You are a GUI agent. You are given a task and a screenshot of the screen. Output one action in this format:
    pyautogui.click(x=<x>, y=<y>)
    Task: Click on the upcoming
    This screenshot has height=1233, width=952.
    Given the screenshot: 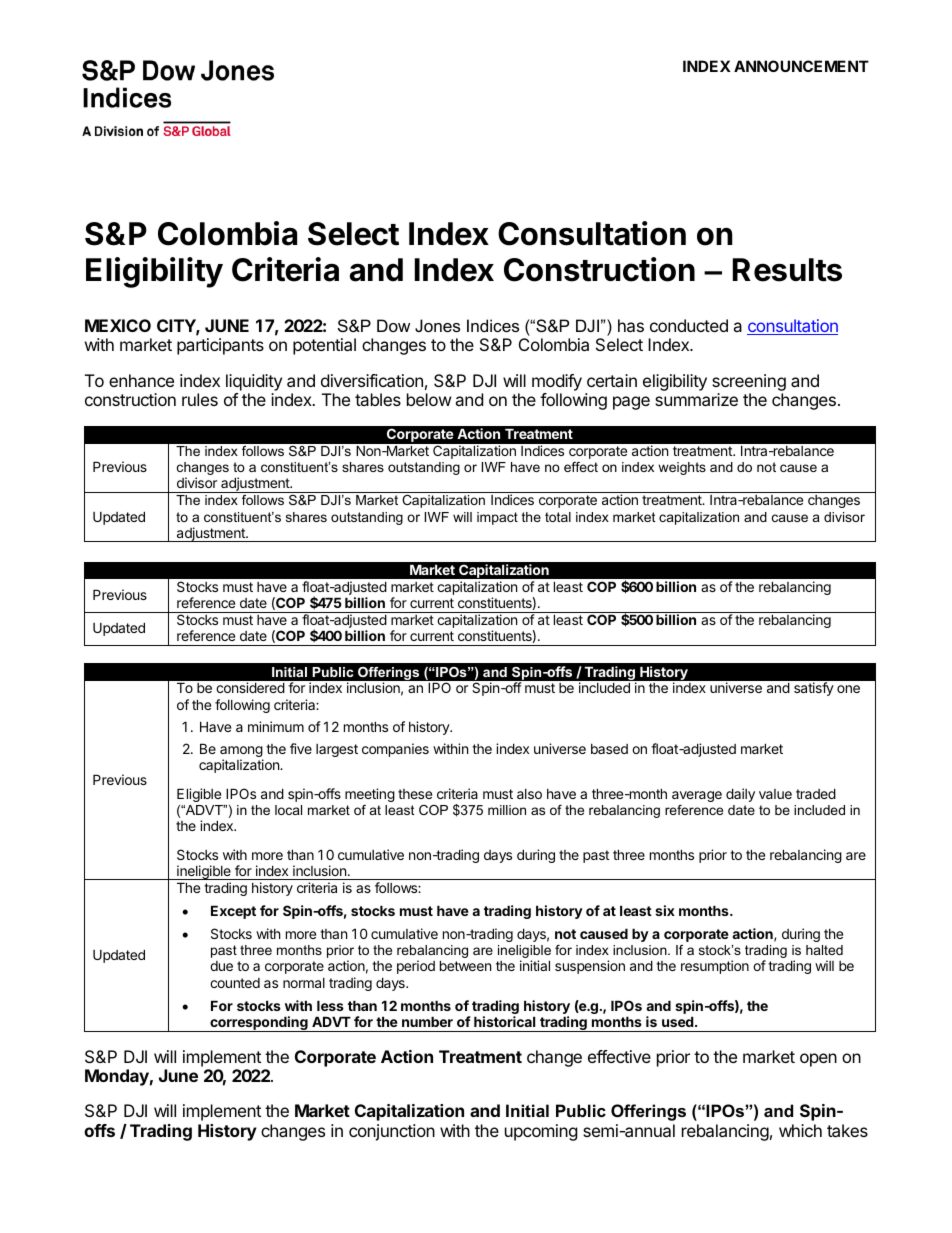 What is the action you would take?
    pyautogui.click(x=541, y=1132)
